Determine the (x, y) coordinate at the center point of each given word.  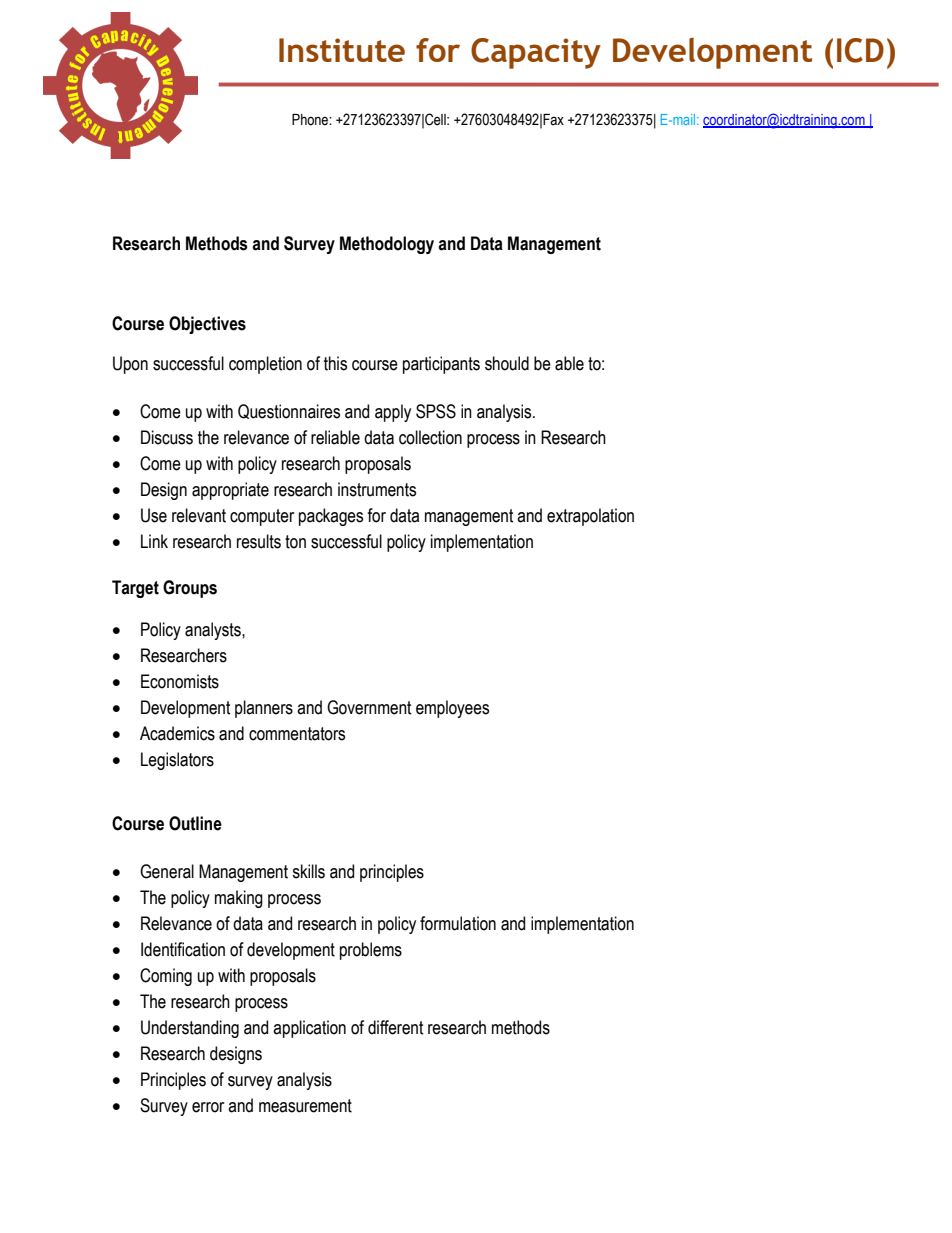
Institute (342, 50)
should (507, 363)
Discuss (167, 437)
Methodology (387, 245)
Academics (177, 733)
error (208, 1107)
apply (393, 413)
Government (369, 707)
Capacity (536, 53)
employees (452, 709)
